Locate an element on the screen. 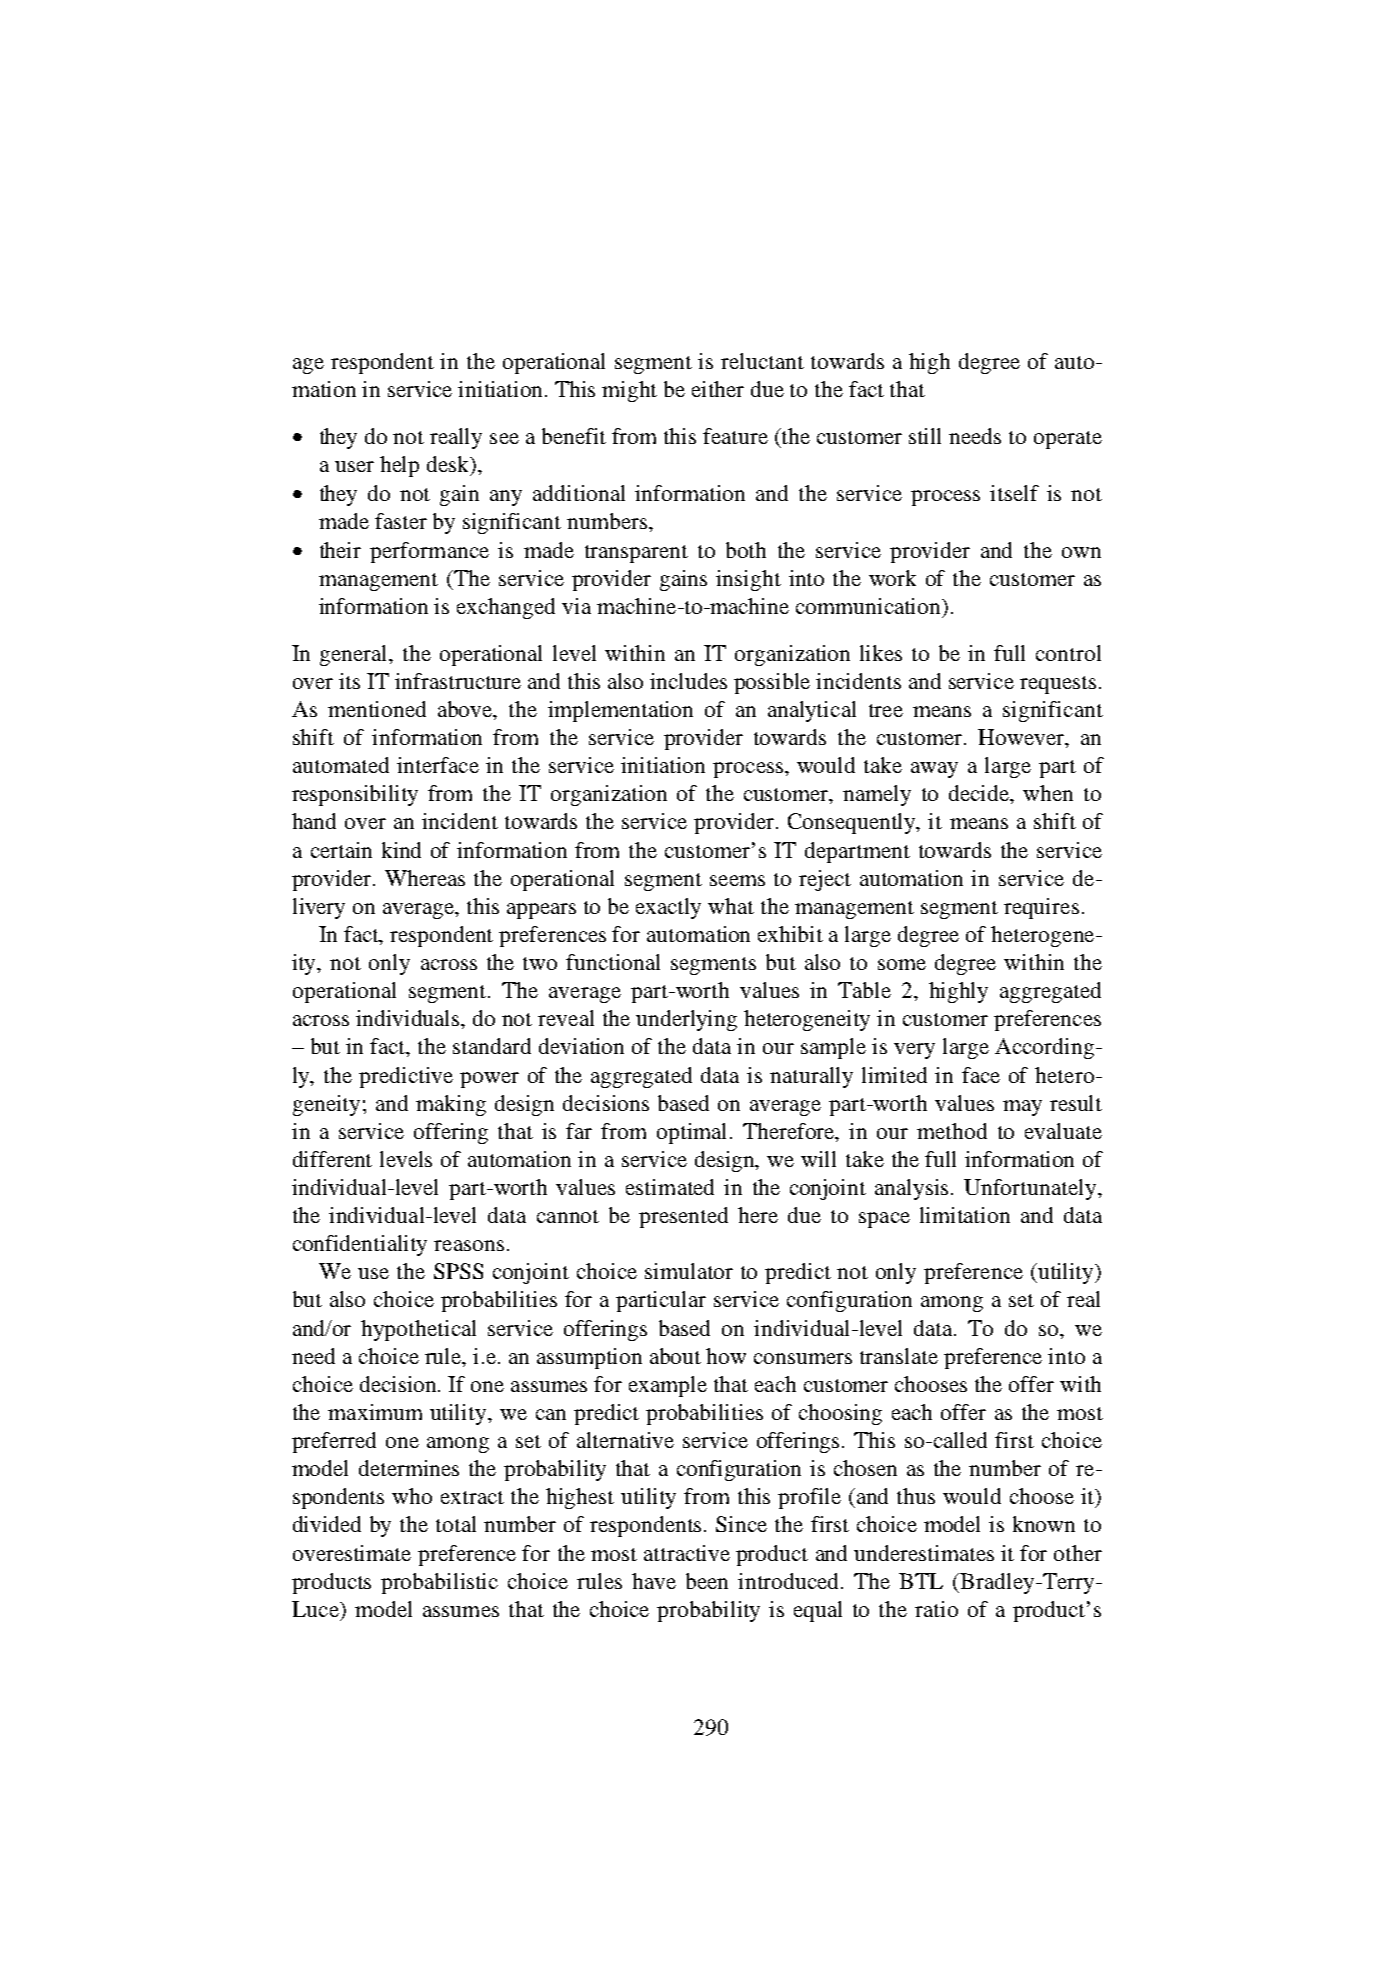 This screenshot has height=1973, width=1394. either is located at coordinates (718, 389).
